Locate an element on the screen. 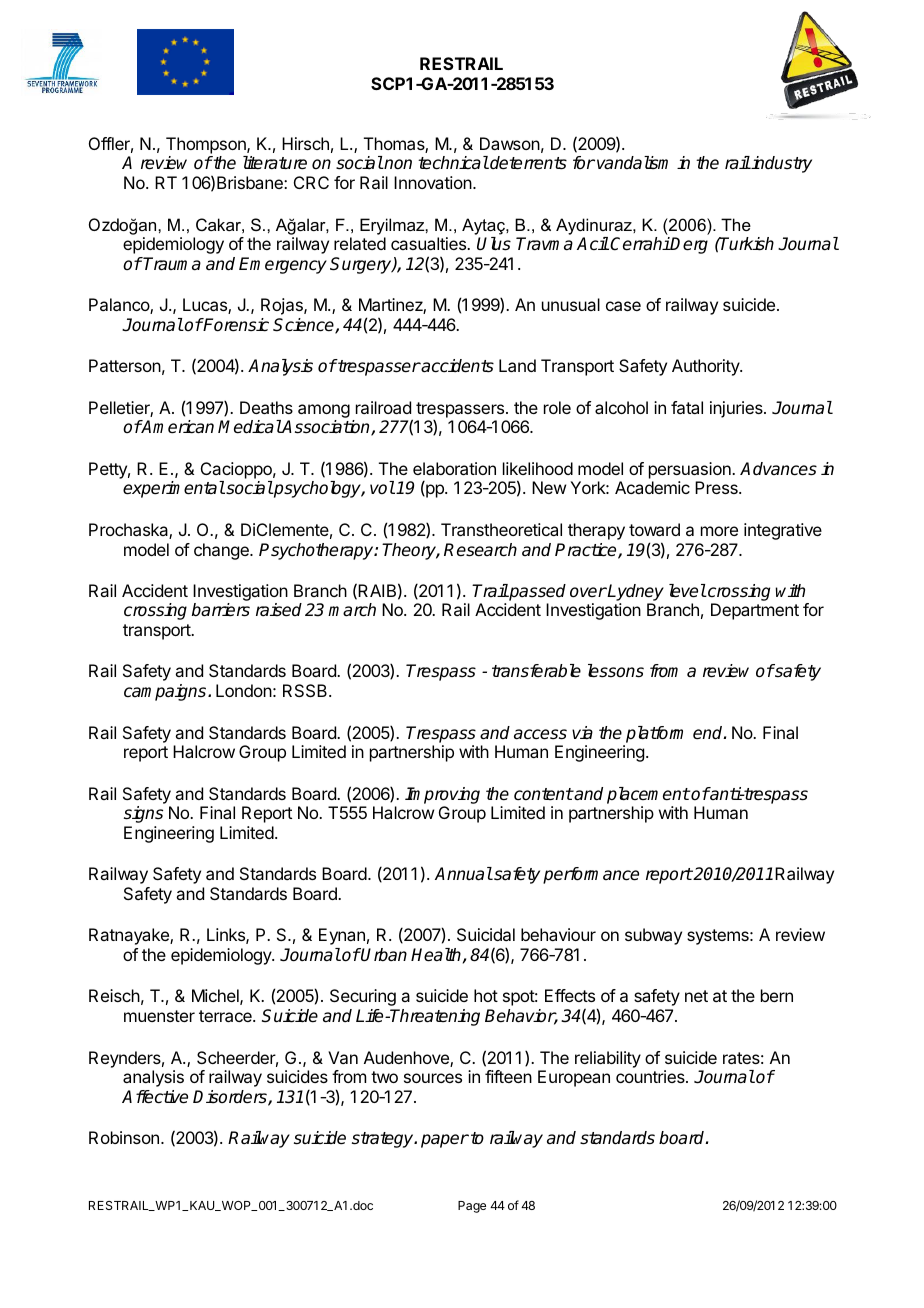 The height and width of the screenshot is (1308, 924). terrace is located at coordinates (226, 1016).
